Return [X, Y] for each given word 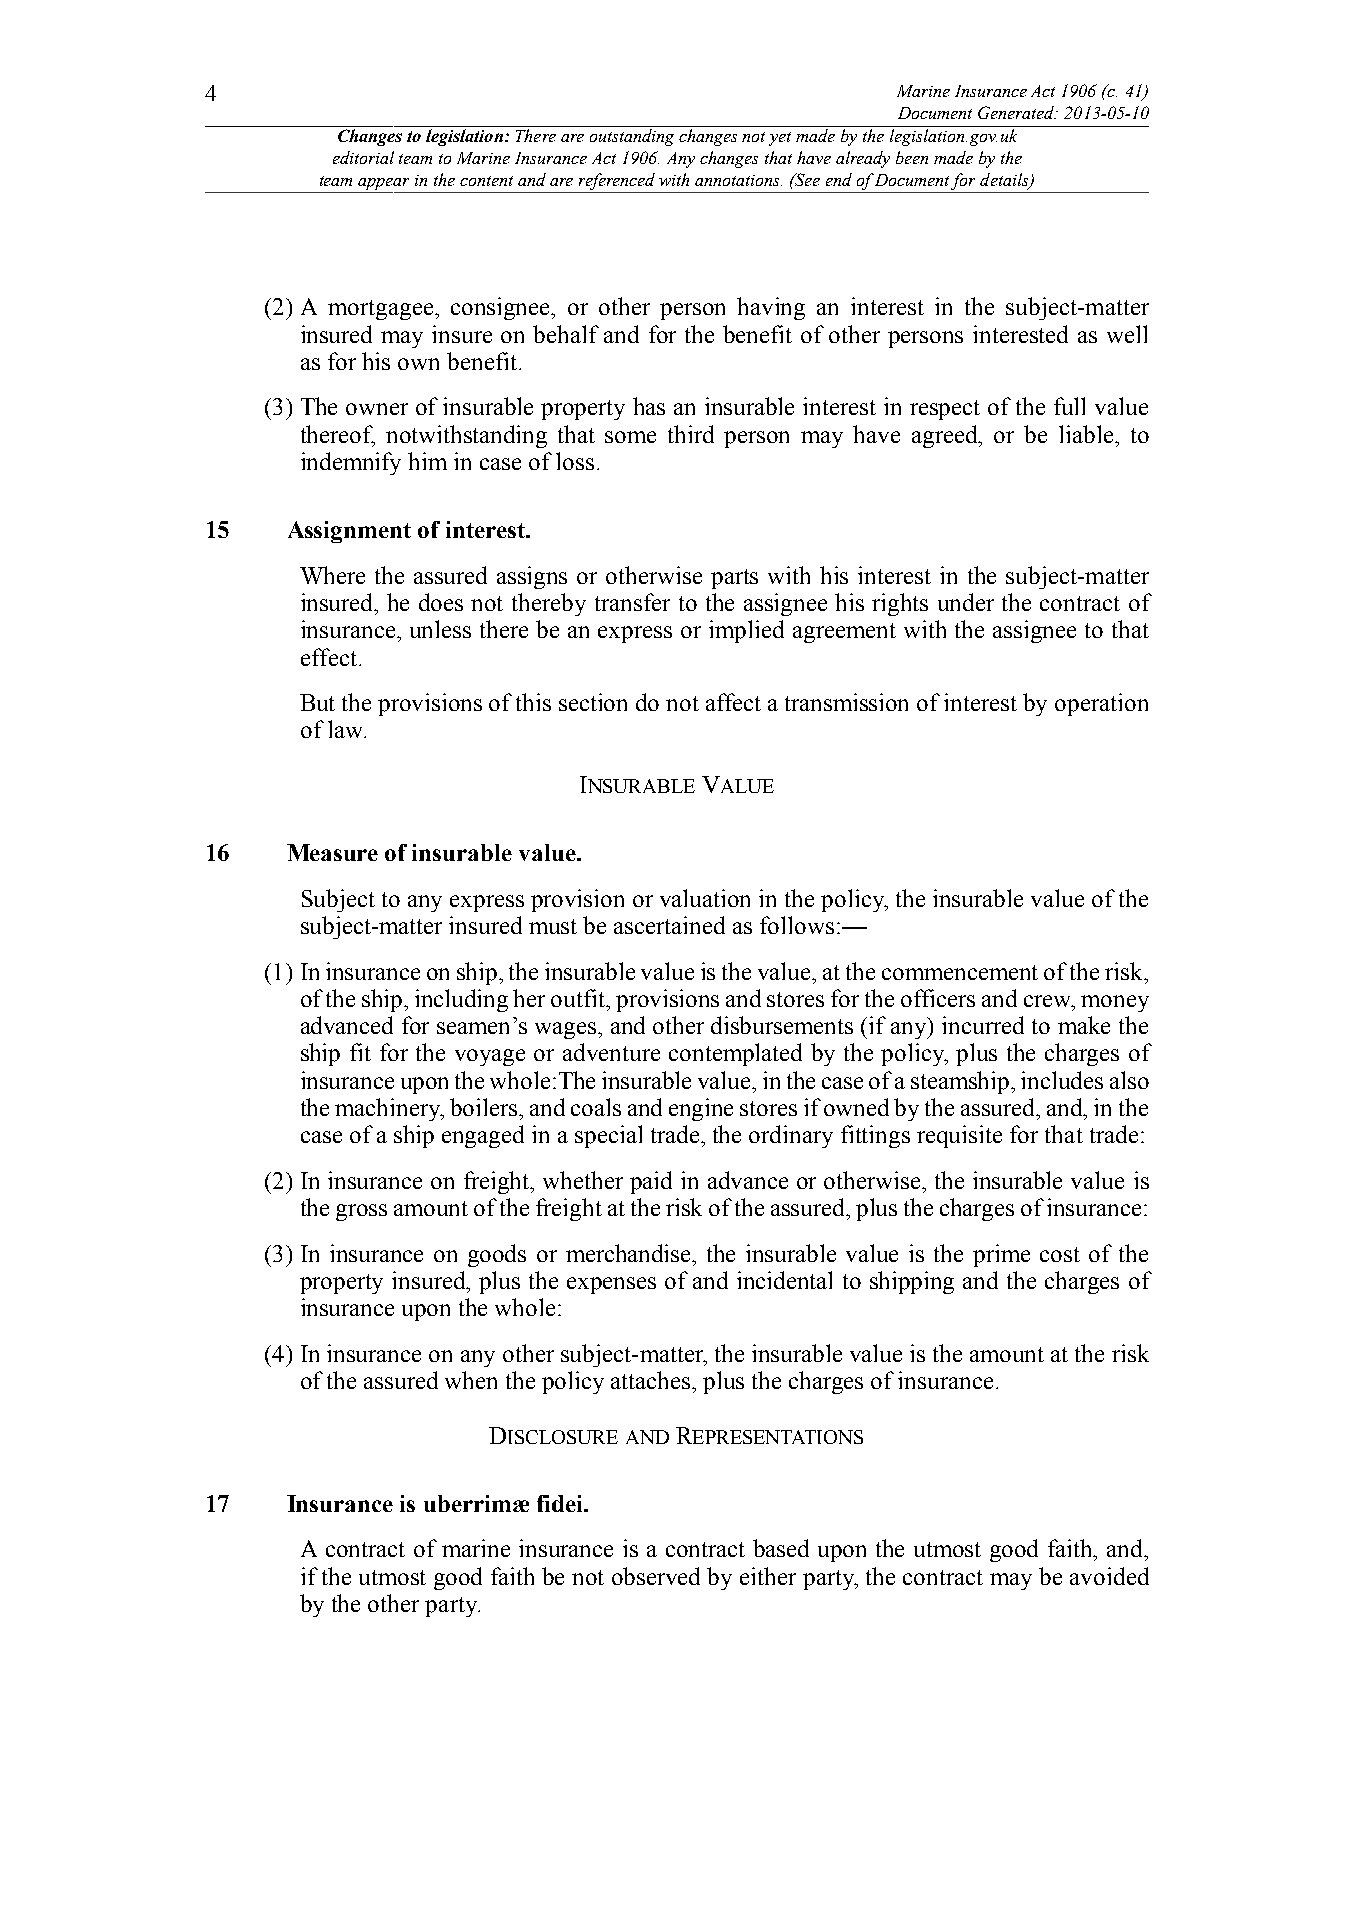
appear [383, 184]
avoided [1109, 1576]
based [781, 1548]
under [966, 602]
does [441, 602]
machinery [389, 1109]
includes [1062, 1080]
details [1005, 180]
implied [746, 631]
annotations [738, 180]
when [471, 1380]
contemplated [735, 1054]
